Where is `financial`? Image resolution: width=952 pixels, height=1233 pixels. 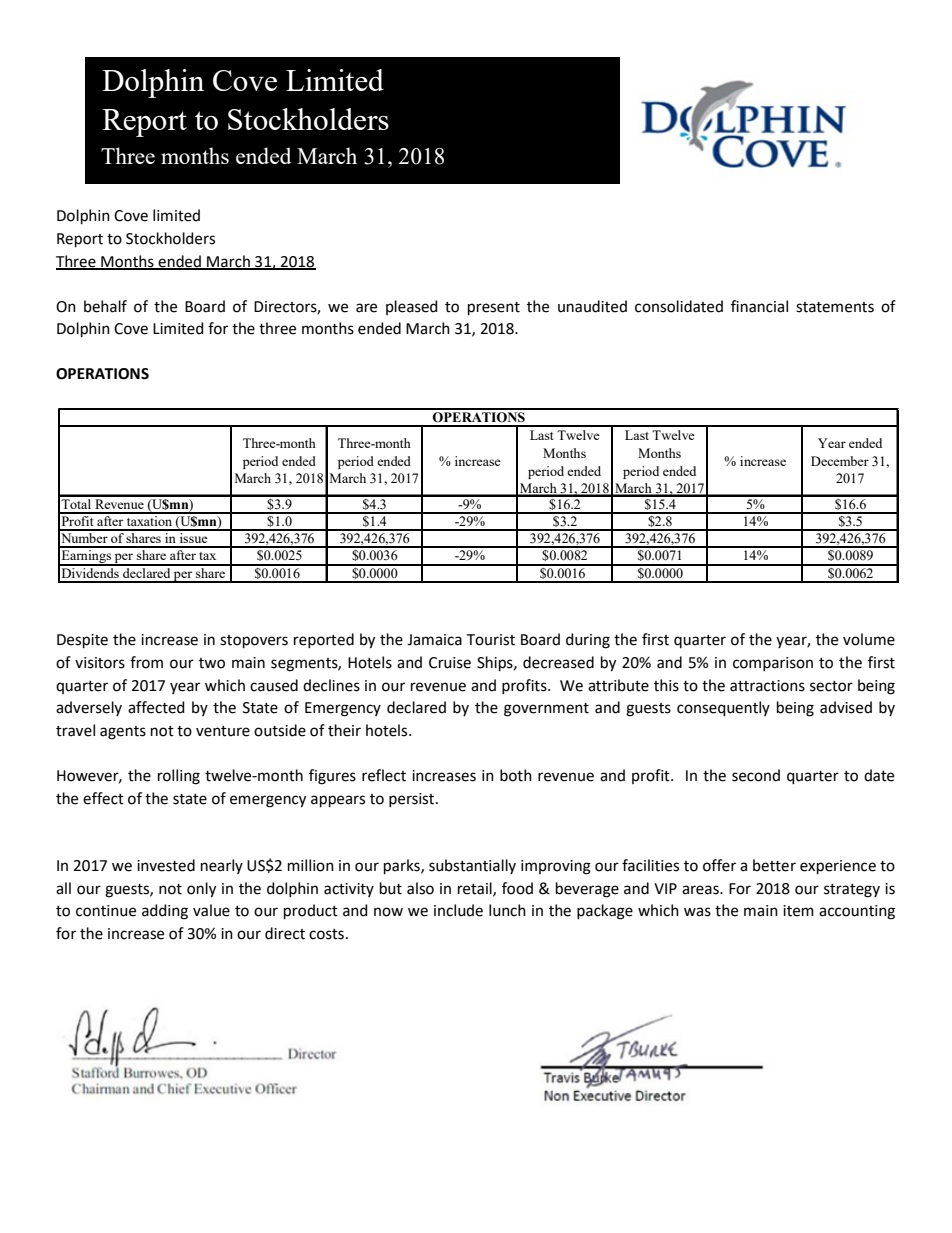
financial is located at coordinates (759, 306).
